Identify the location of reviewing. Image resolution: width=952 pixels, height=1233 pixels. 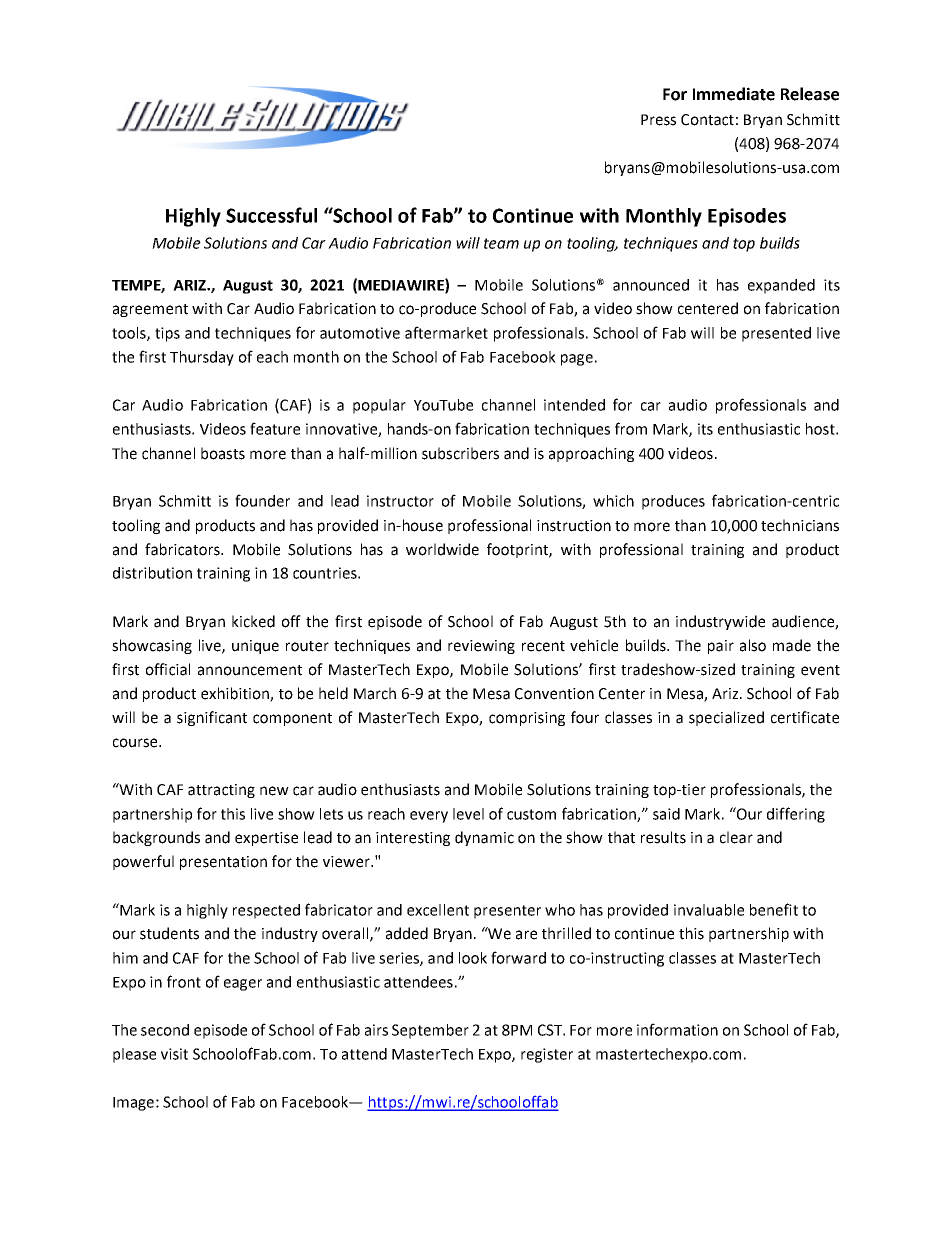
(481, 647).
